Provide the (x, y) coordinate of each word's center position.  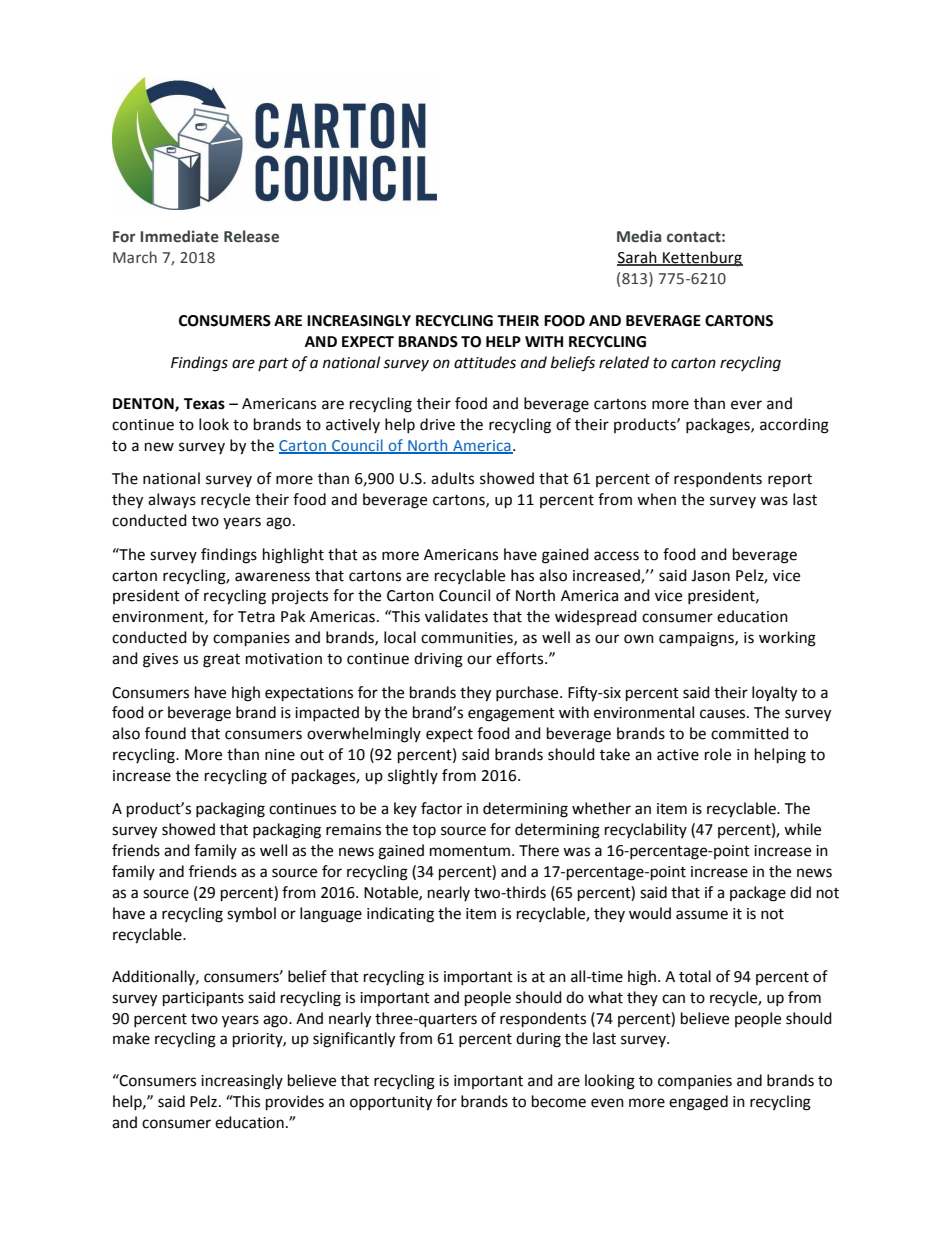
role (718, 754)
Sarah (638, 258)
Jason (710, 576)
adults (452, 478)
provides (295, 1103)
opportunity (391, 1103)
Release (251, 236)
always (172, 500)
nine (280, 755)
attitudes (485, 362)
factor (441, 808)
